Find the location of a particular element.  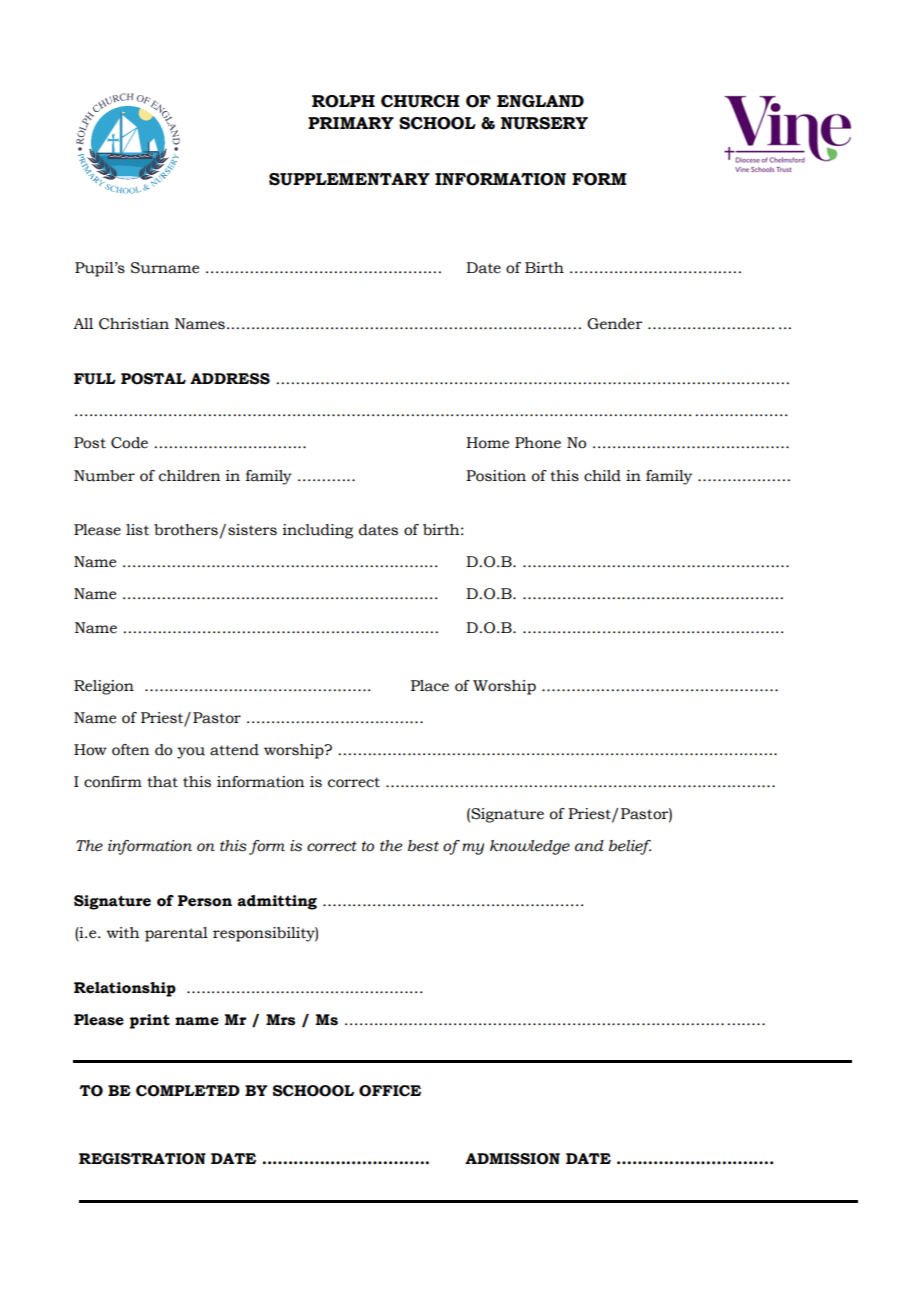

ADMISSION is located at coordinates (512, 1159).
